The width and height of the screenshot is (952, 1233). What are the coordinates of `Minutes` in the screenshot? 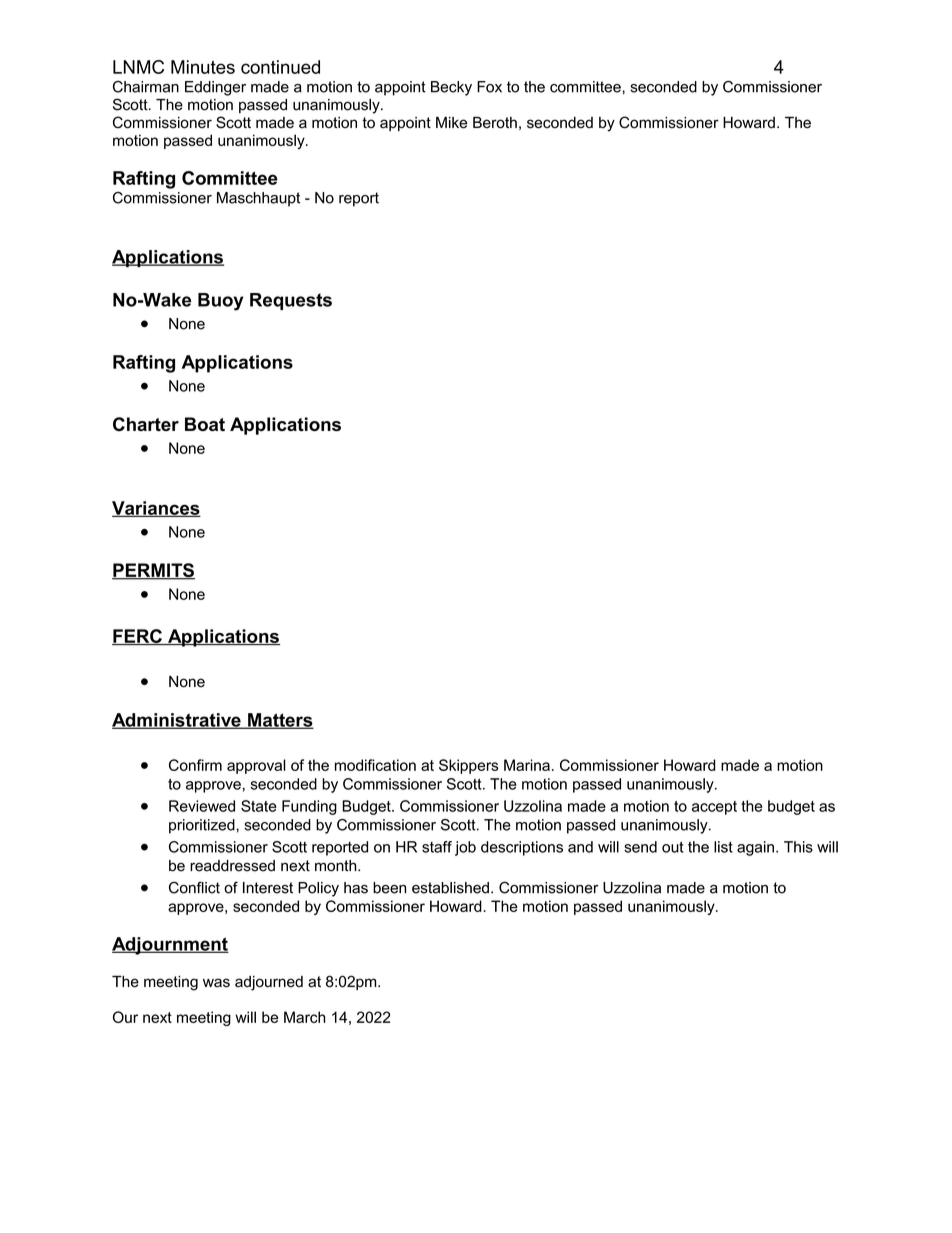 It's located at (203, 67).
